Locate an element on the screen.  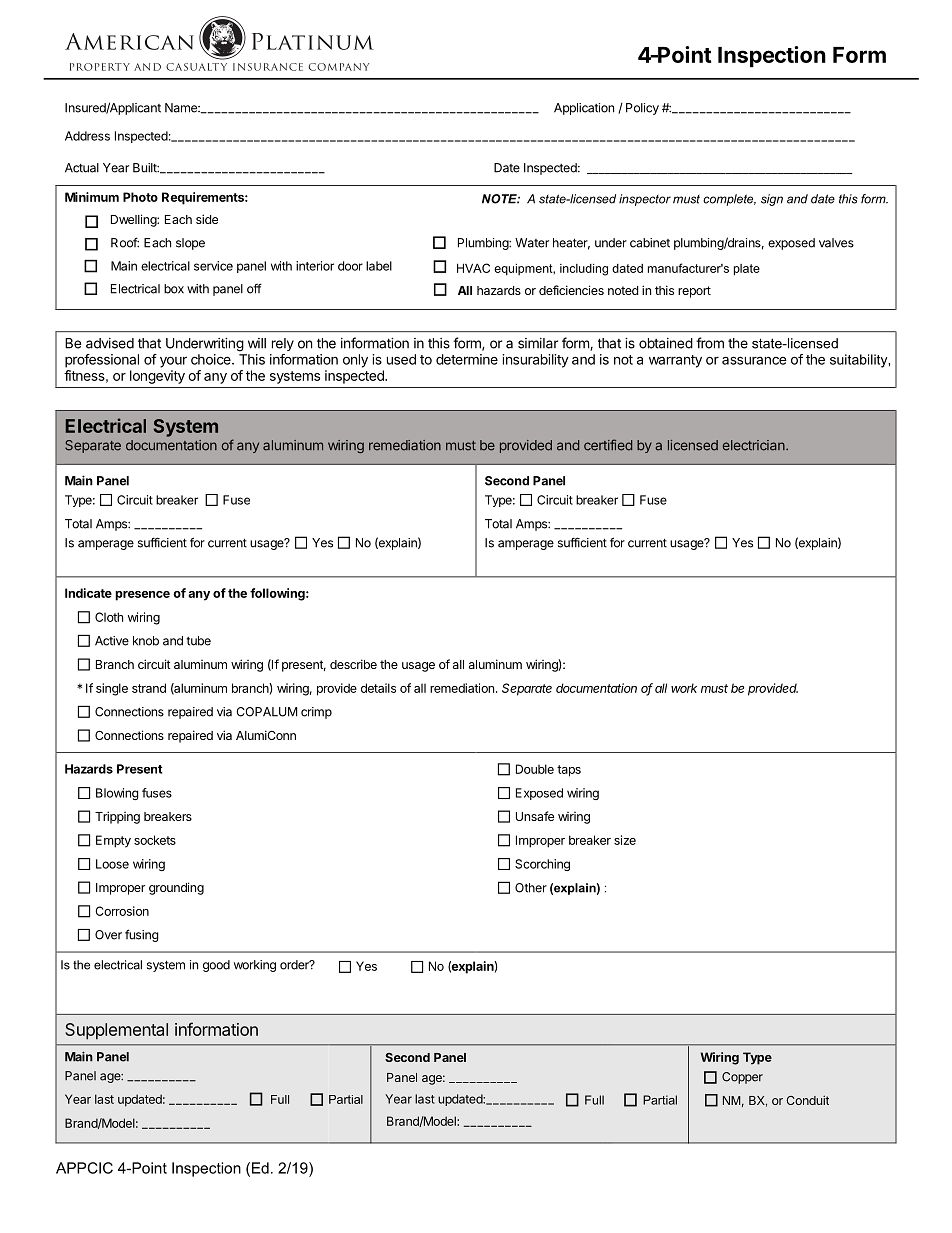
sockets is located at coordinates (155, 840).
